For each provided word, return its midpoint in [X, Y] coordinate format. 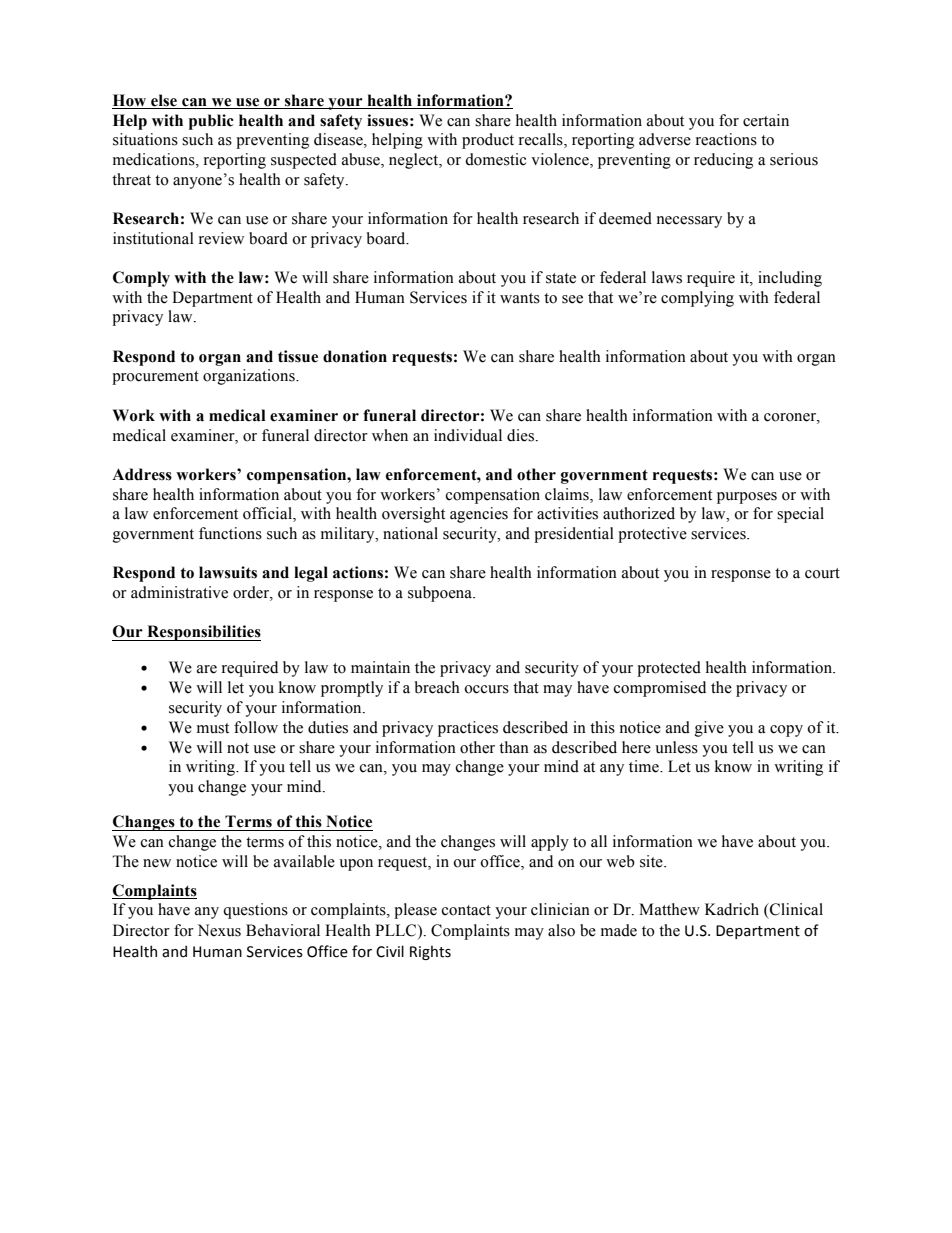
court [822, 573]
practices [468, 729]
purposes [747, 498]
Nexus [219, 930]
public [211, 122]
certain [766, 120]
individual [468, 435]
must [213, 728]
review [221, 238]
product [488, 141]
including [790, 279]
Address [142, 474]
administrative [179, 592]
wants [520, 298]
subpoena [441, 594]
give [709, 729]
